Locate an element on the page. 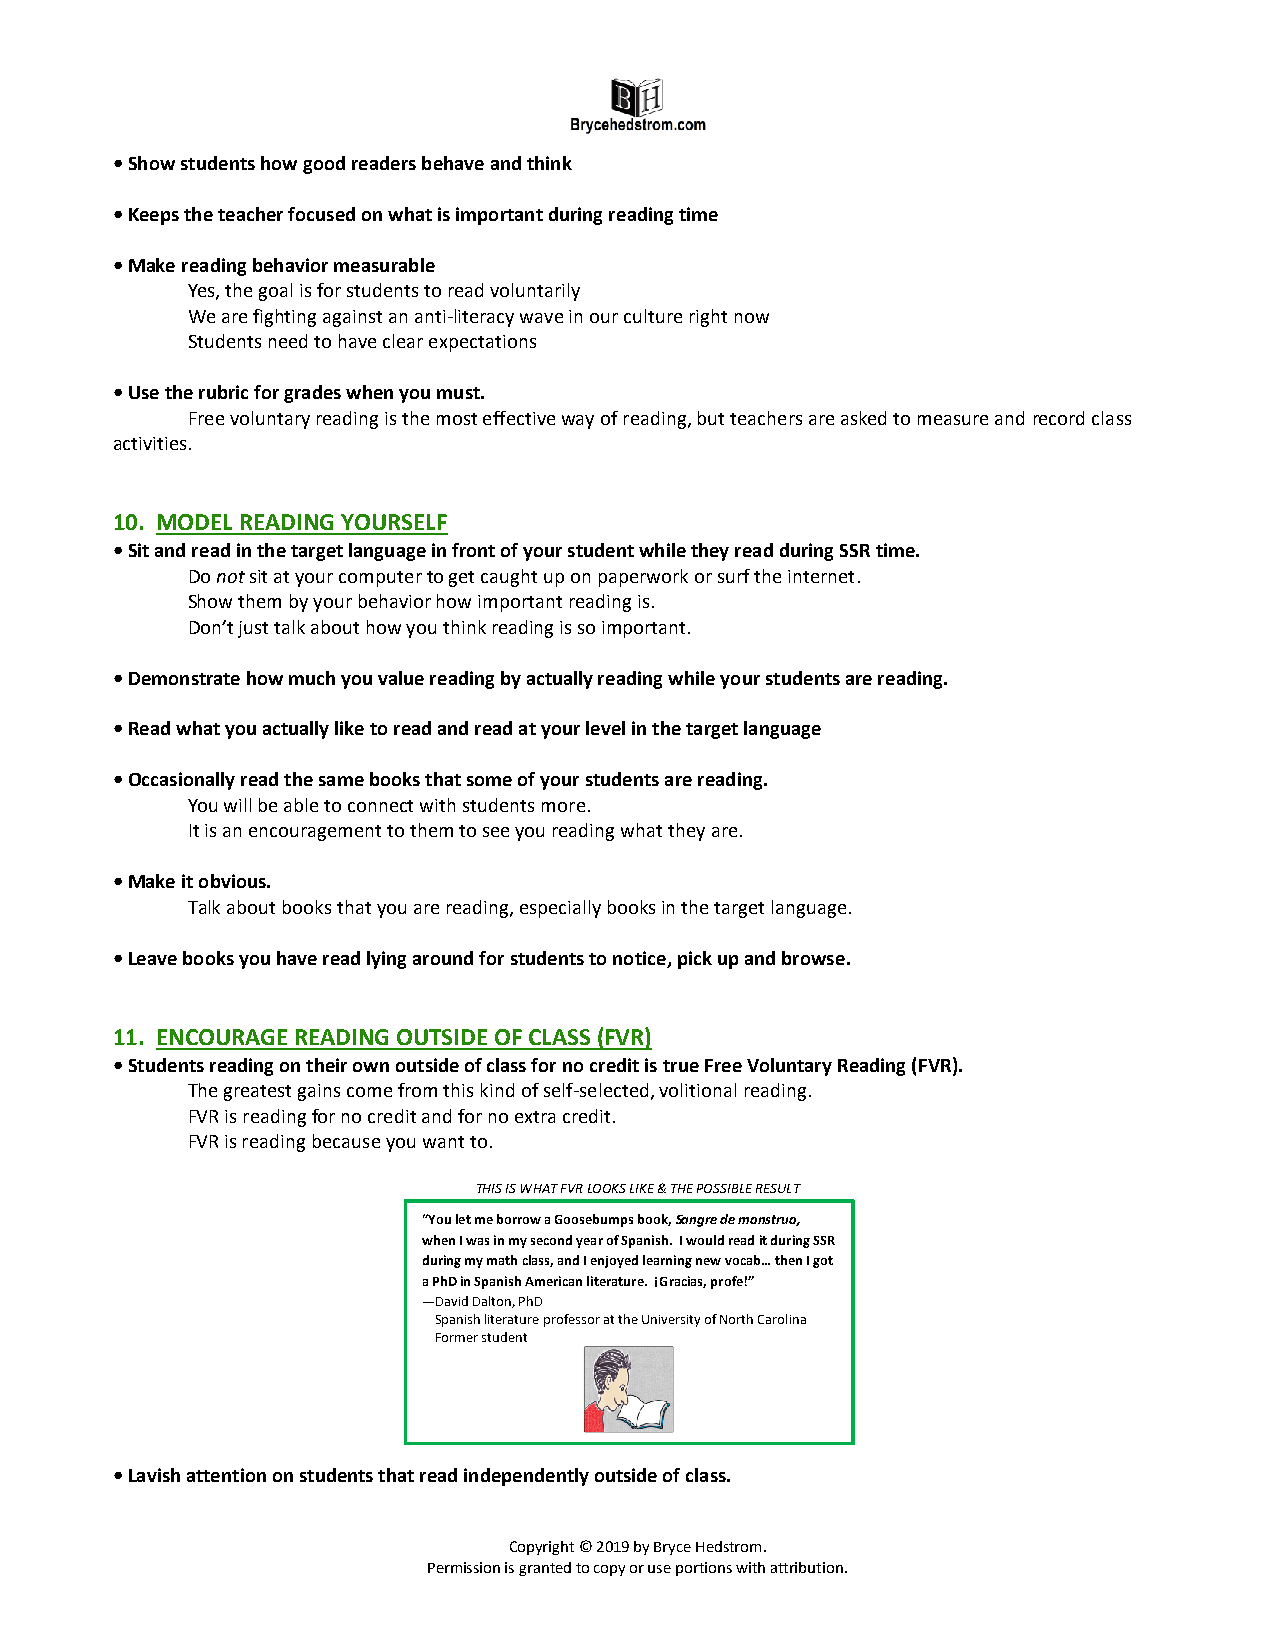 Image resolution: width=1276 pixels, height=1652 pixels. focused is located at coordinates (321, 214).
